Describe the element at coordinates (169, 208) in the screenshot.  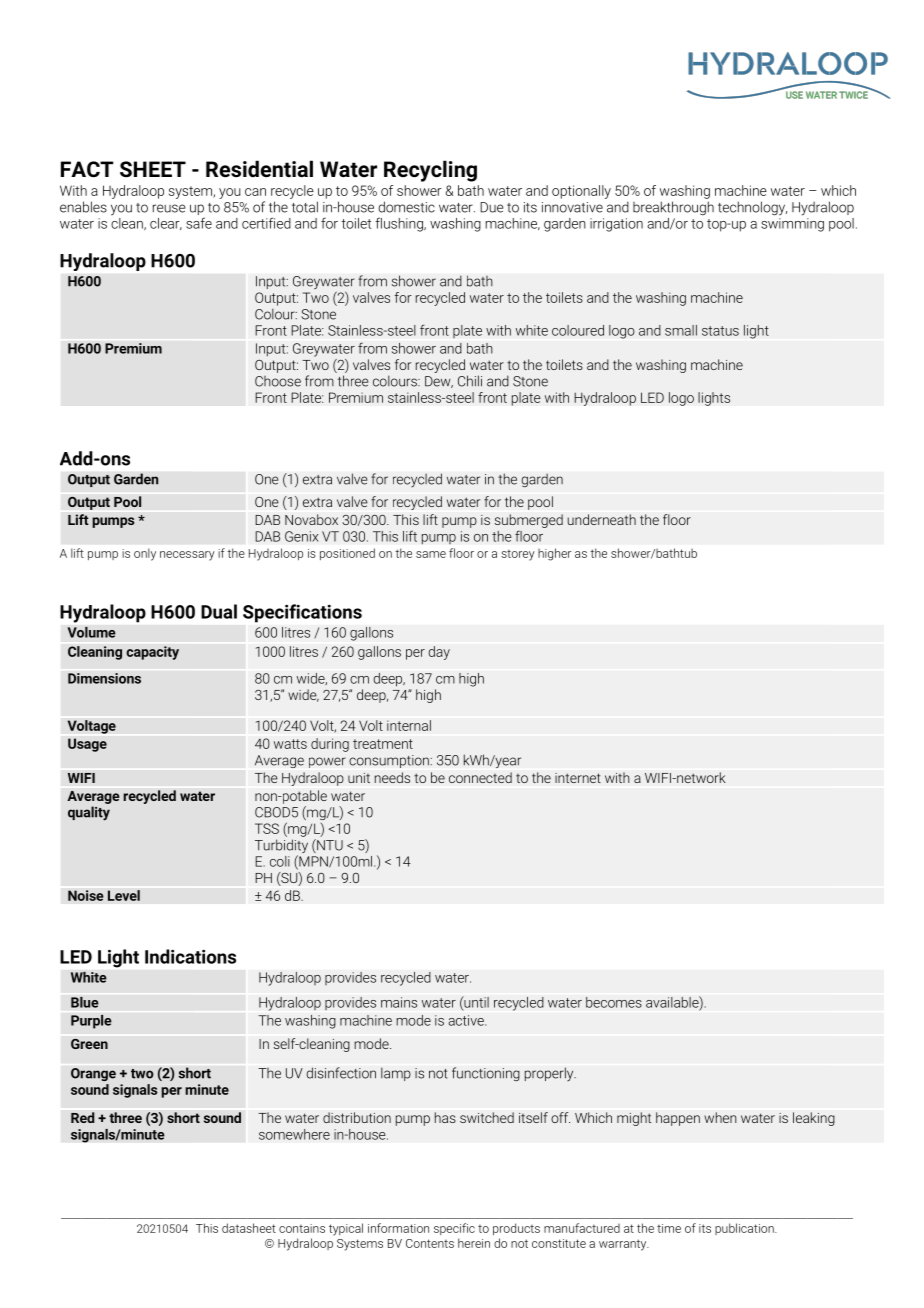
I see `reuse` at that location.
